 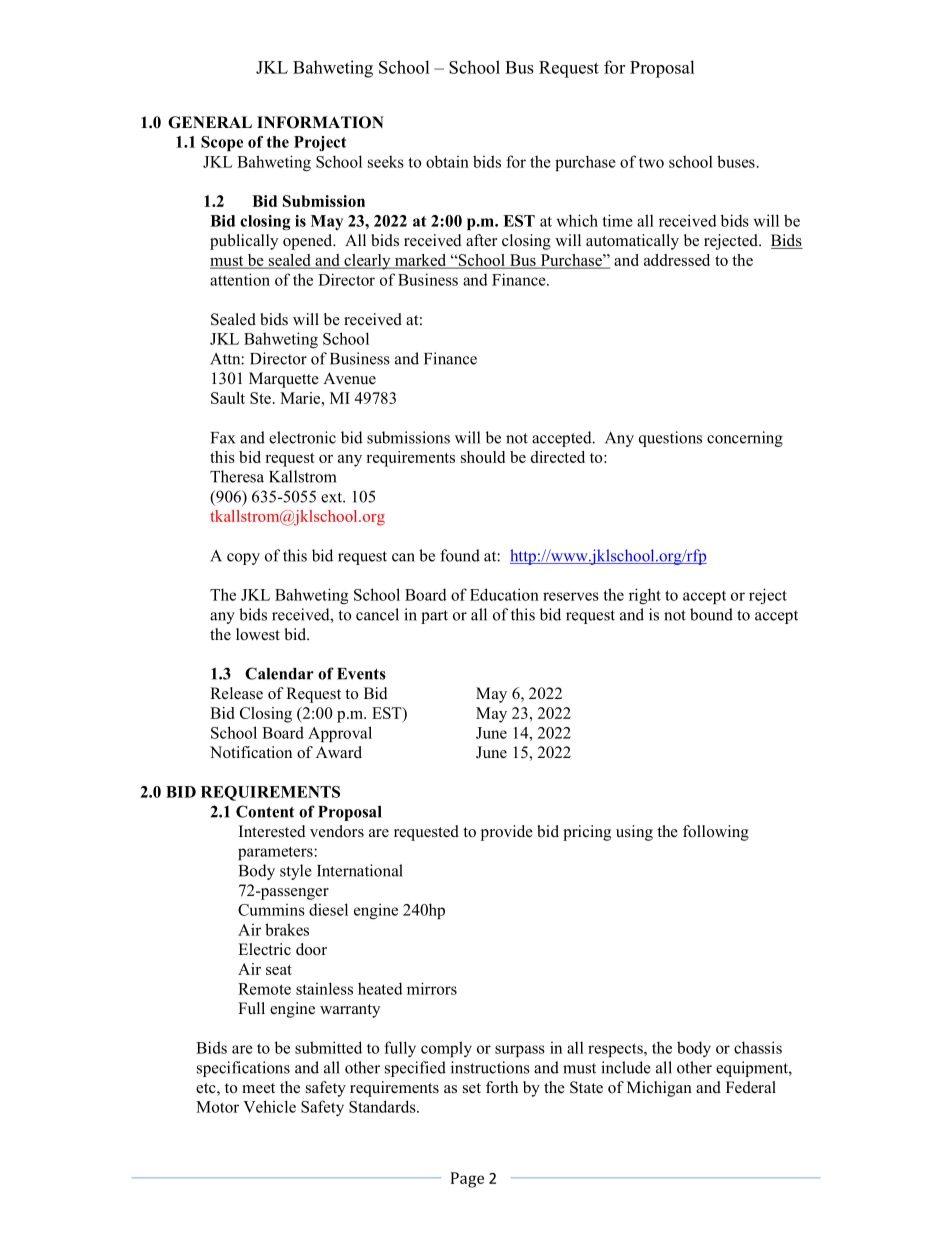 What do you see at coordinates (258, 634) in the page?
I see `lowest` at bounding box center [258, 634].
